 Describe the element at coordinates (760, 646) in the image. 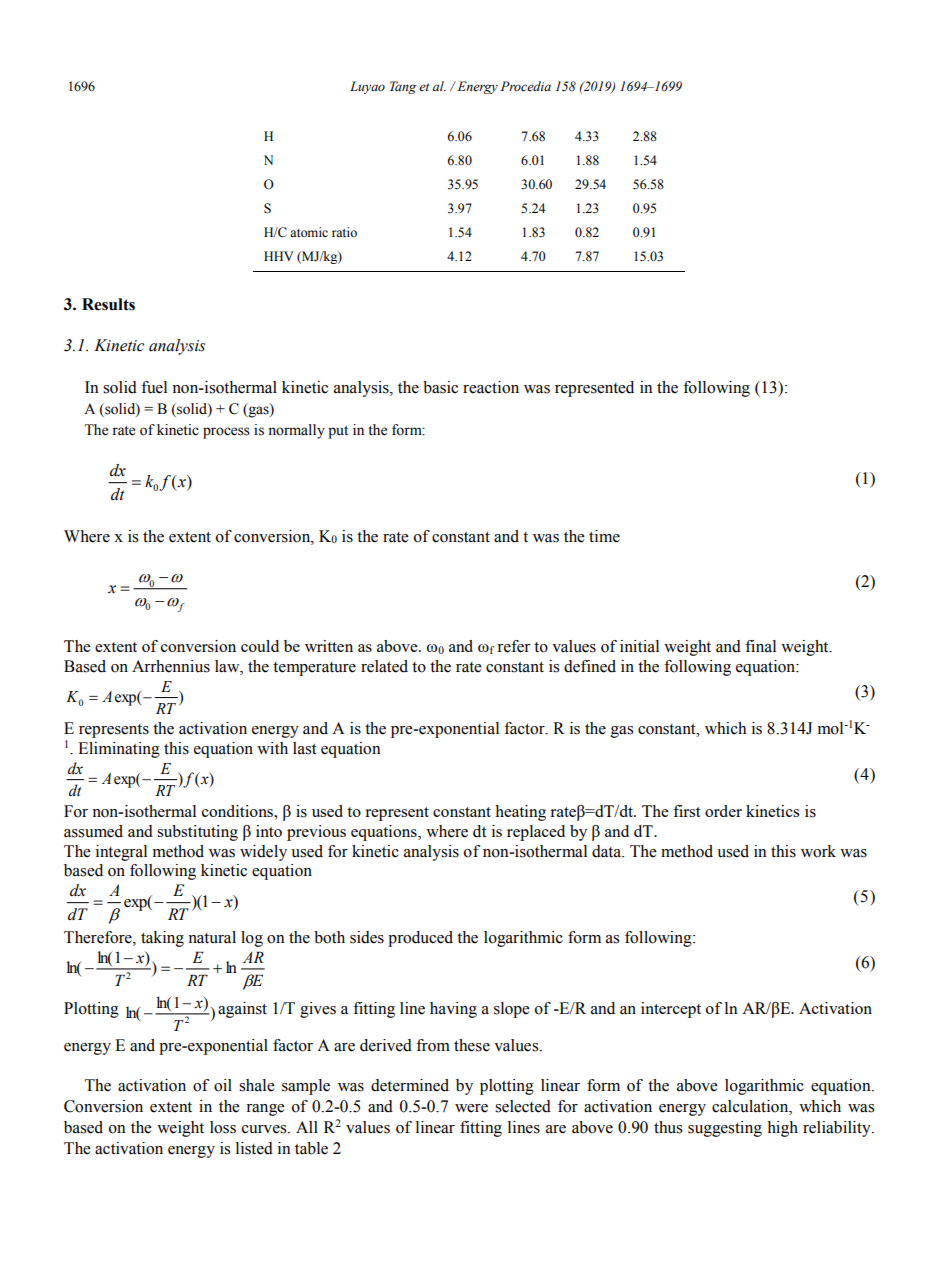

I see `final` at that location.
